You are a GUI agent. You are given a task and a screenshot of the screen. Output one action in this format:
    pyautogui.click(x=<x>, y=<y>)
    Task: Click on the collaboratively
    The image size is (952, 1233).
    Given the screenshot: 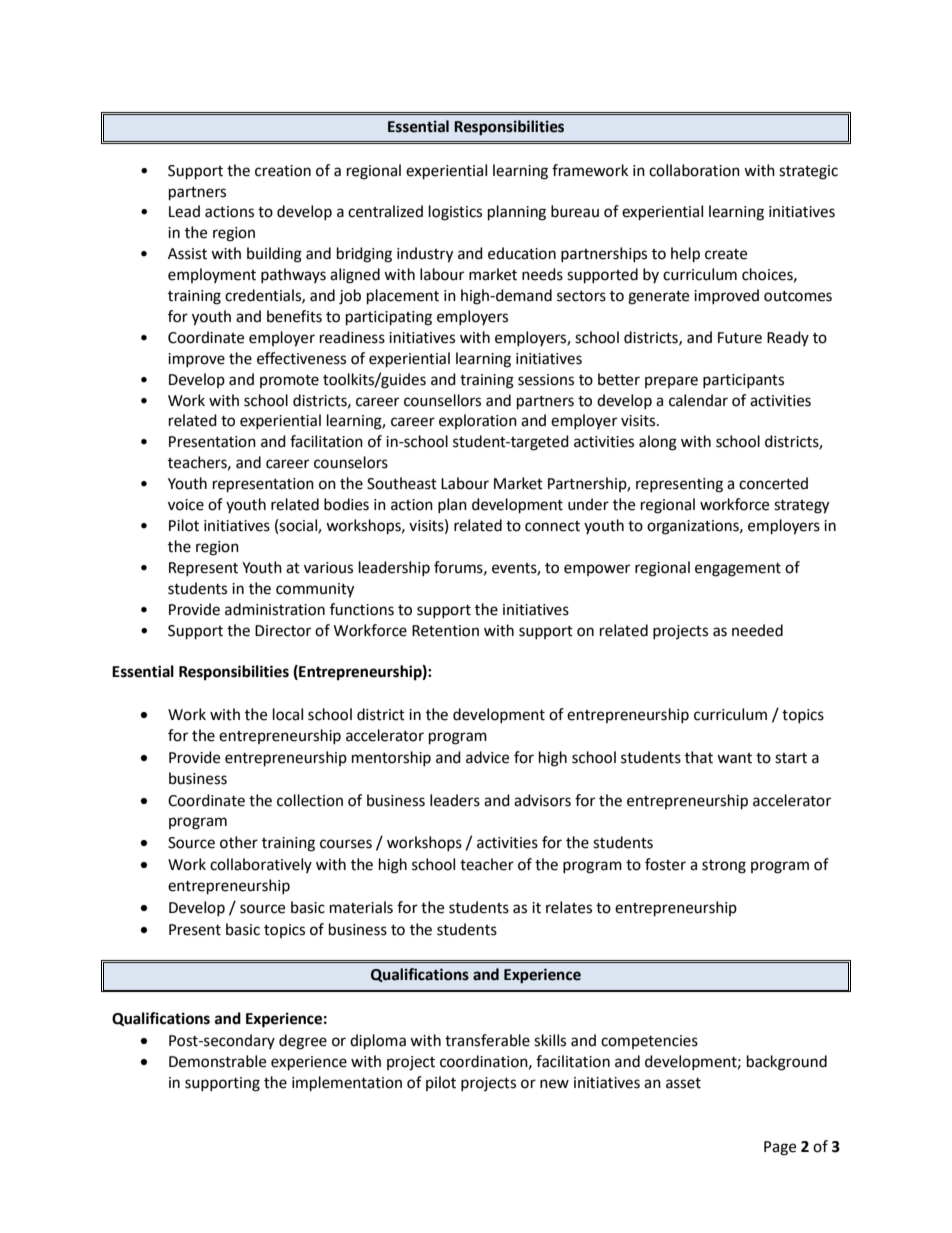 What is the action you would take?
    pyautogui.click(x=261, y=865)
